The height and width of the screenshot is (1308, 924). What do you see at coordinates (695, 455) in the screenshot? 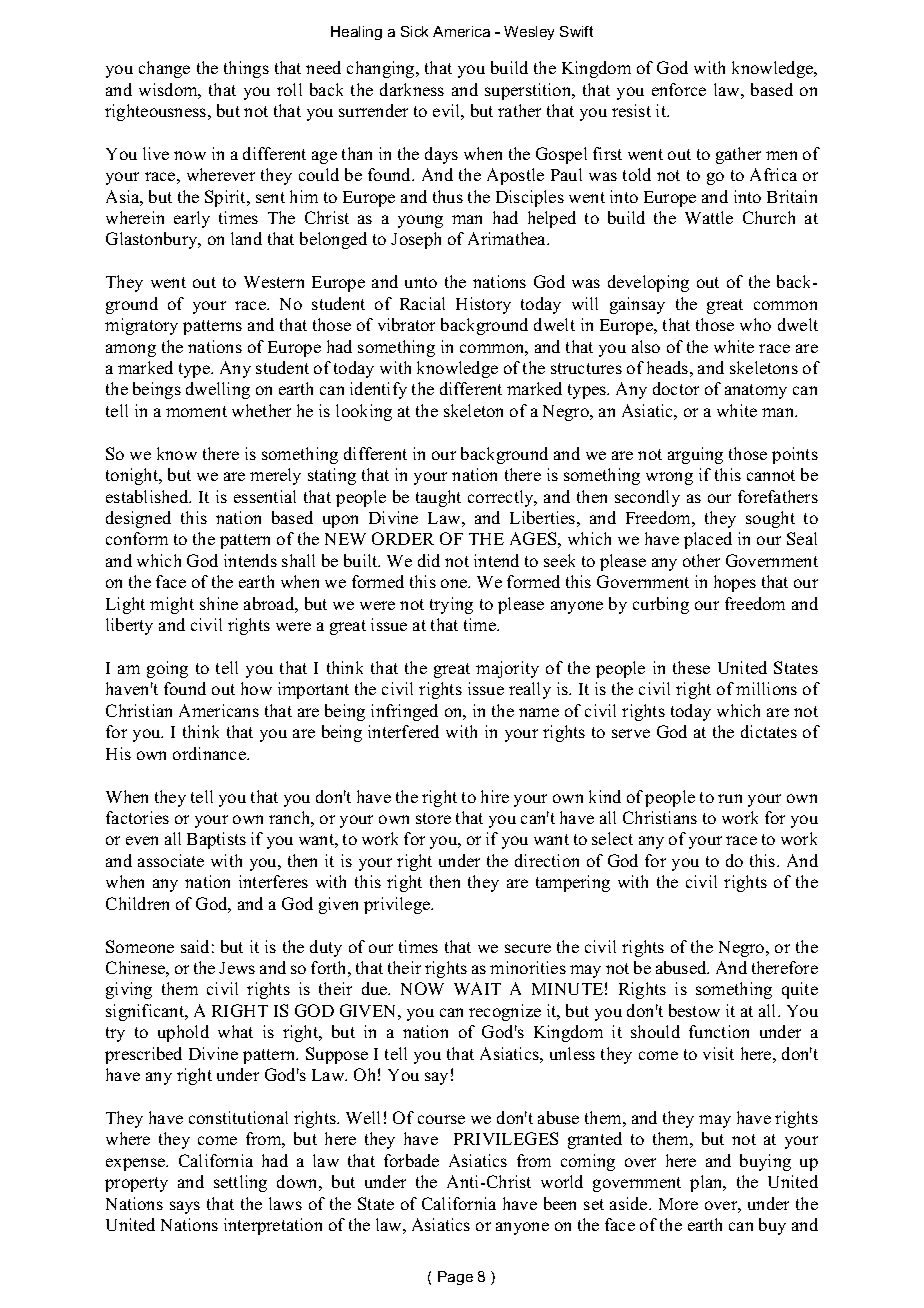
I see `arguing` at bounding box center [695, 455].
